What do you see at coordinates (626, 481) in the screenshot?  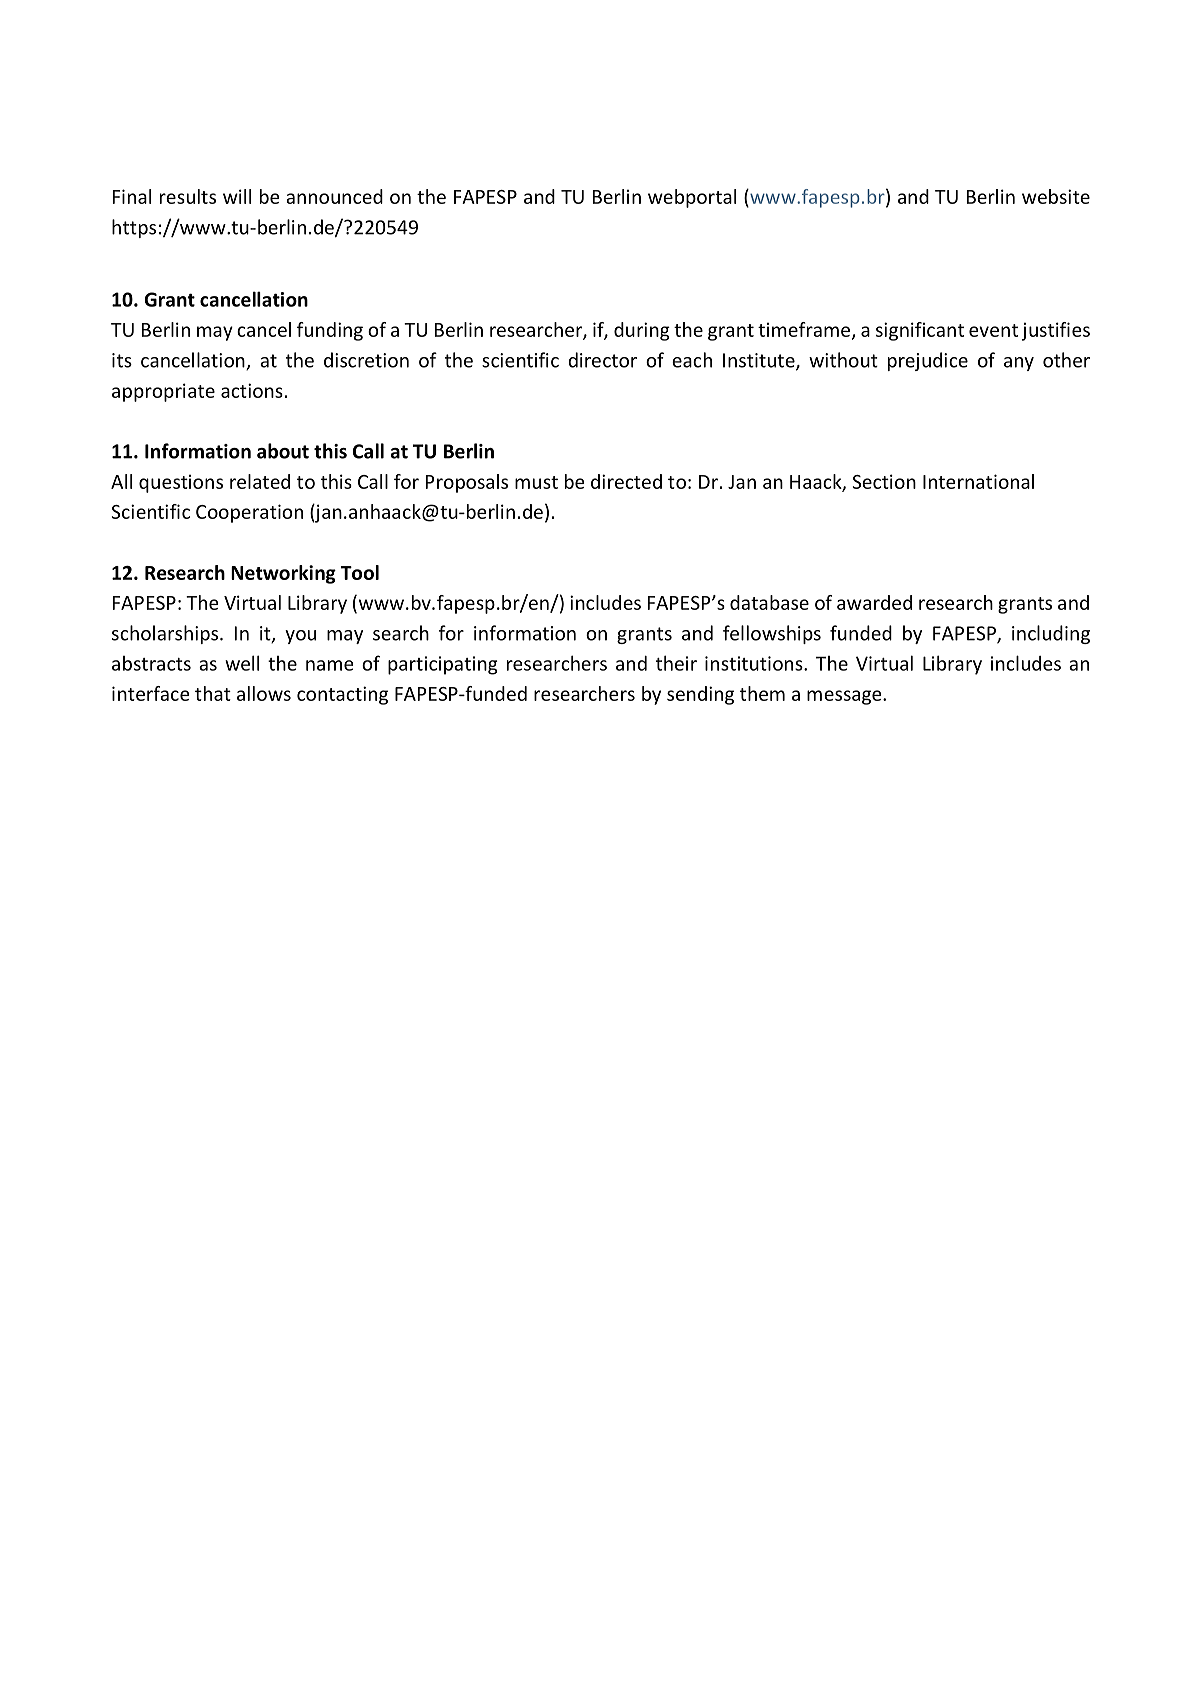 I see `directed` at bounding box center [626, 481].
